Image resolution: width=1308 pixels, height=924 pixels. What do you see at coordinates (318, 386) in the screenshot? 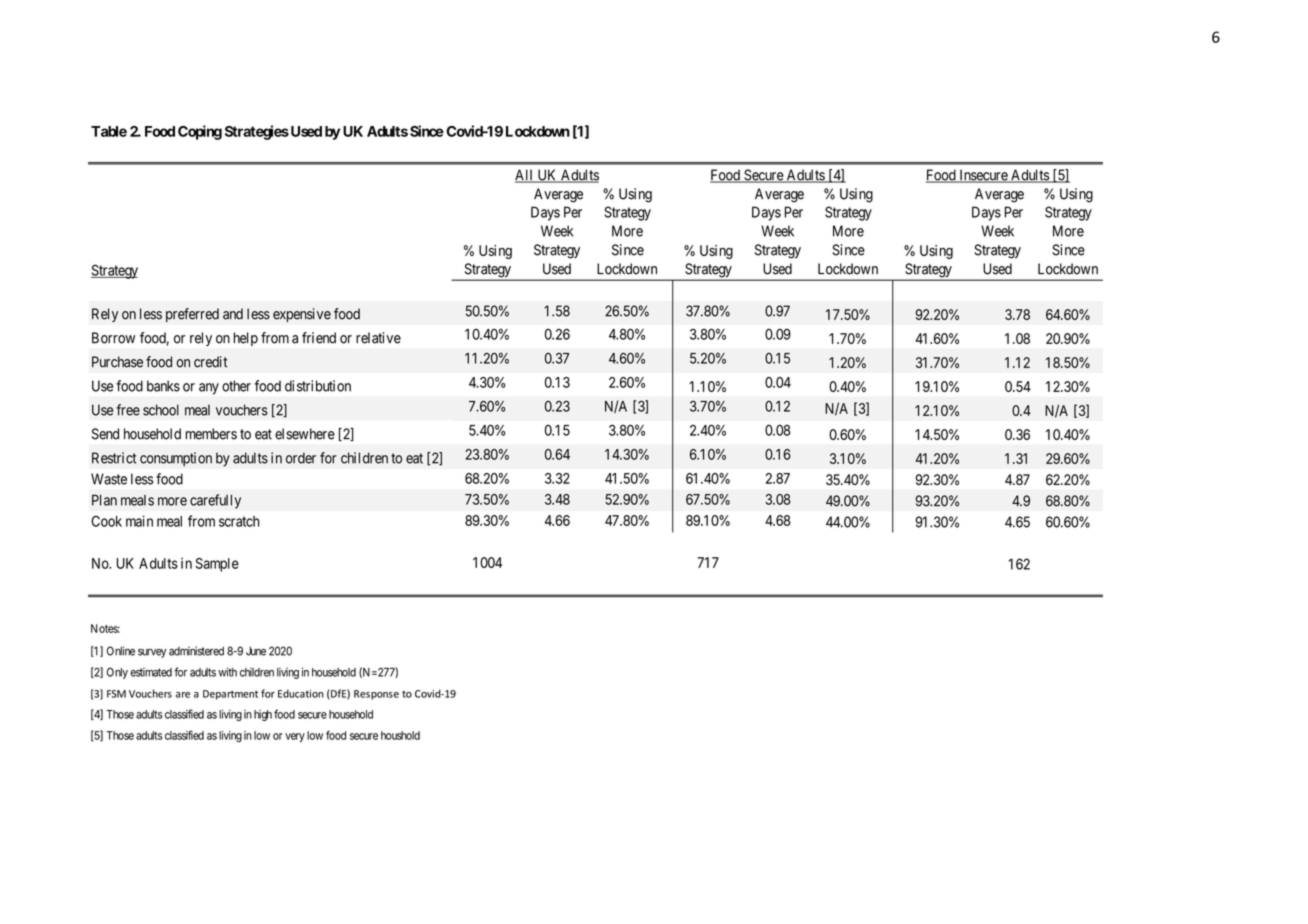
I see `distribution` at bounding box center [318, 386].
